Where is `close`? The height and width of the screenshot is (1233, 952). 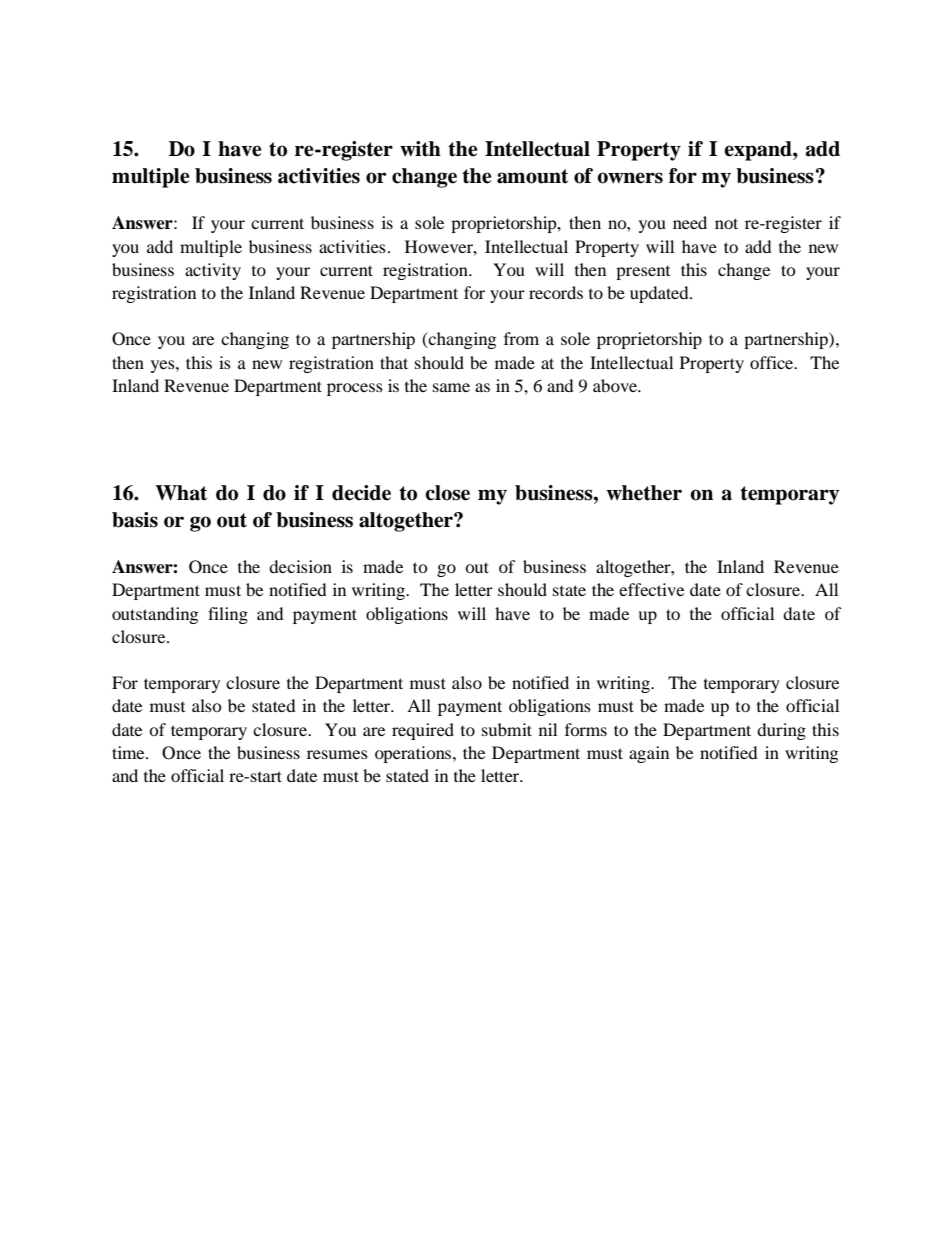 close is located at coordinates (447, 493).
